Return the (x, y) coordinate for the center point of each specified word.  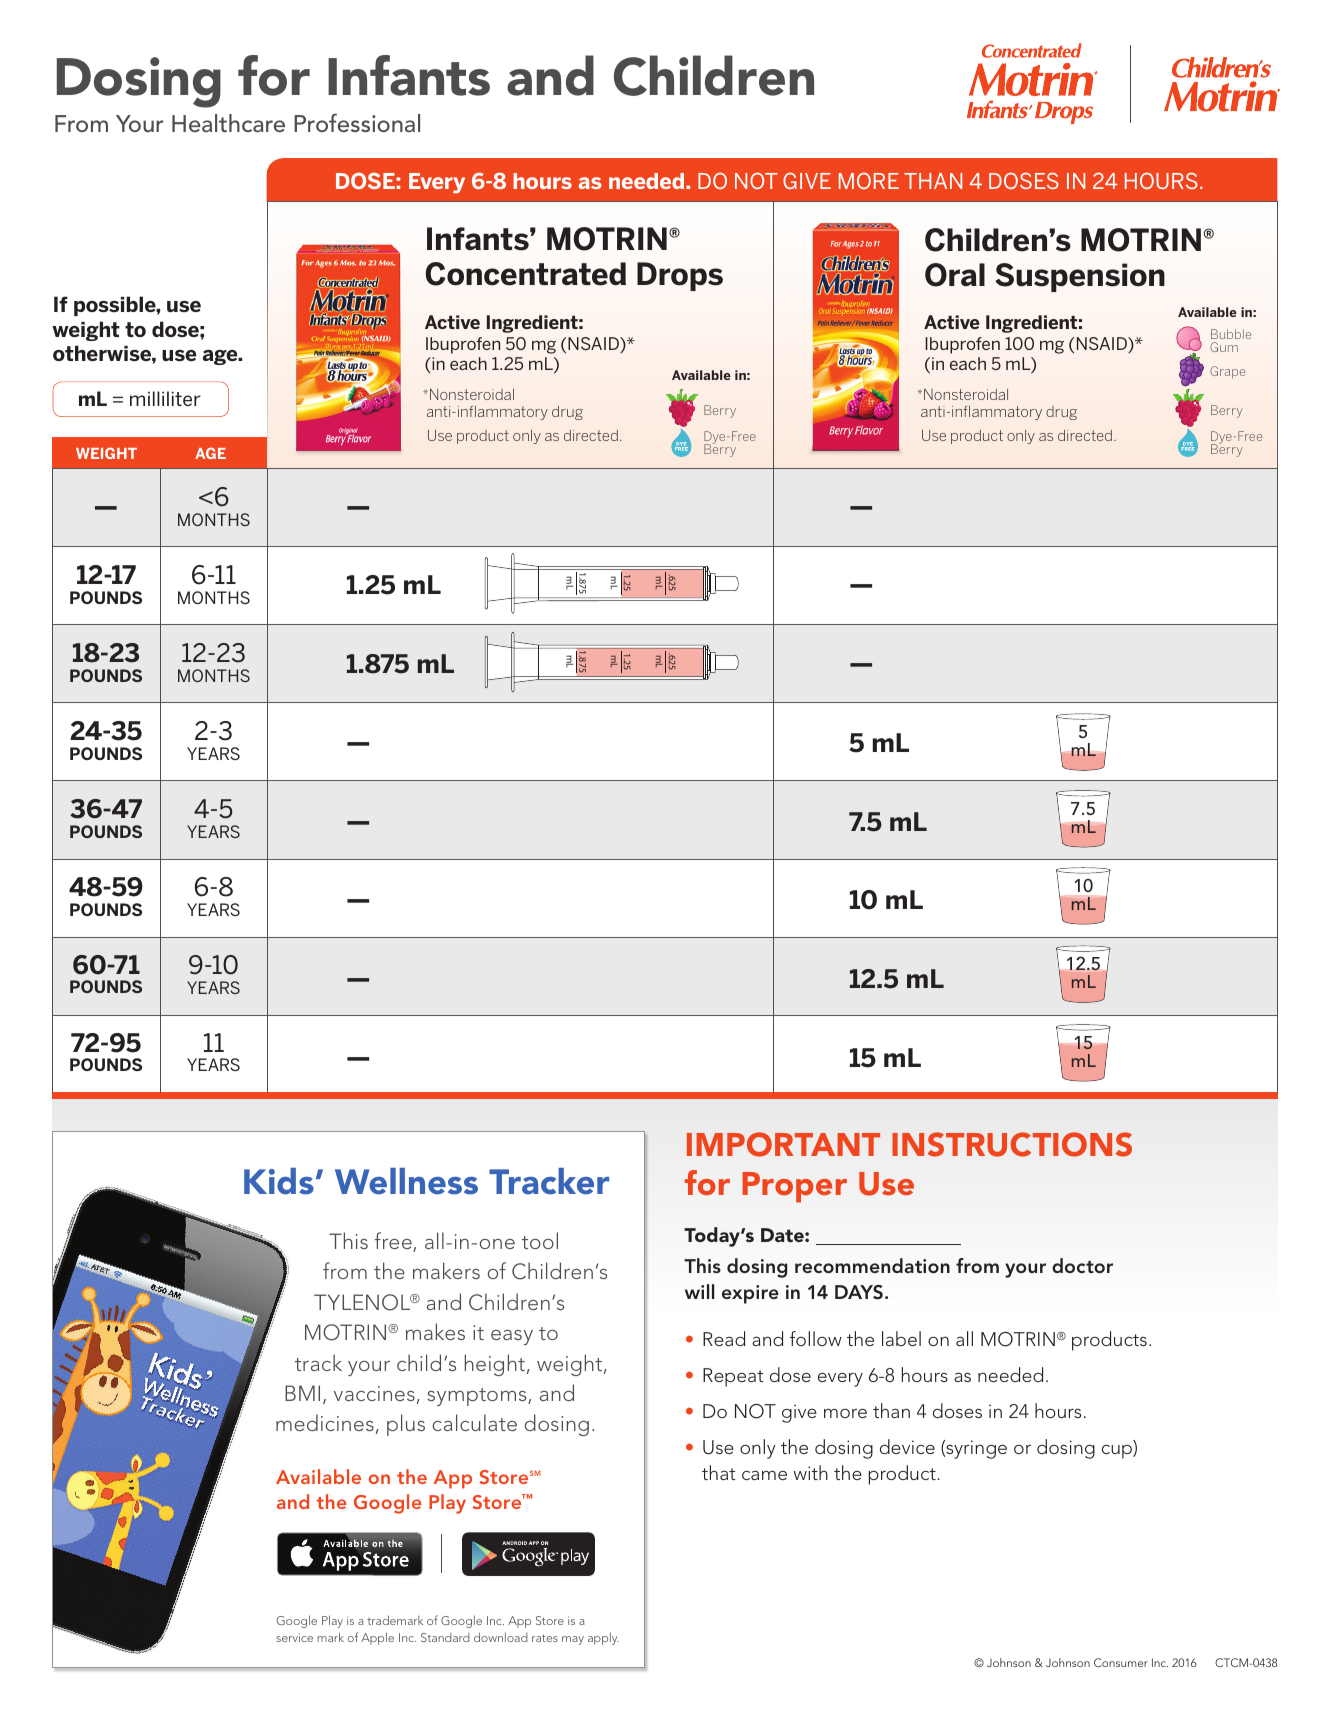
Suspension (1080, 277)
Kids (279, 1181)
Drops (680, 276)
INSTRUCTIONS (1012, 1144)
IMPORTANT (783, 1144)
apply (603, 1638)
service (294, 1637)
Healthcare (228, 123)
